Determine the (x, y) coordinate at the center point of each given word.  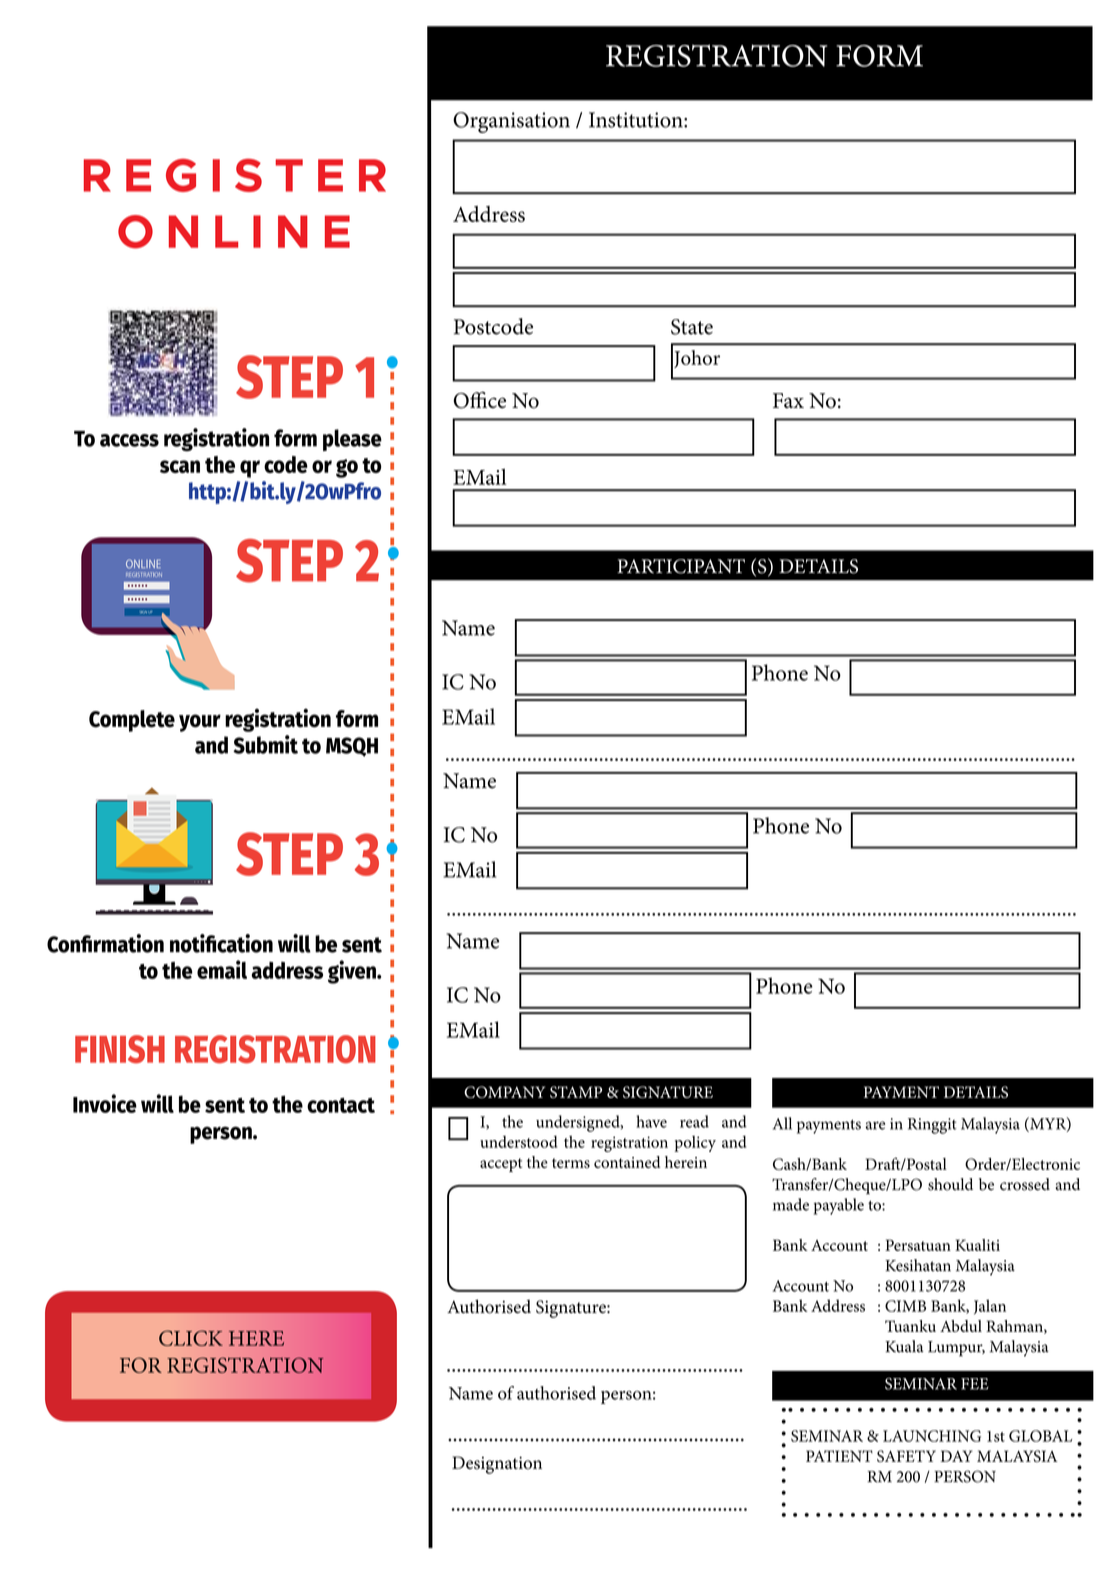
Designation (497, 1465)
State (692, 327)
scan (180, 466)
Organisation (511, 122)
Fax (788, 400)
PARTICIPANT (681, 566)
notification (221, 943)
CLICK (191, 1338)
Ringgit (932, 1126)
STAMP (576, 1092)
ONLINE (234, 232)
